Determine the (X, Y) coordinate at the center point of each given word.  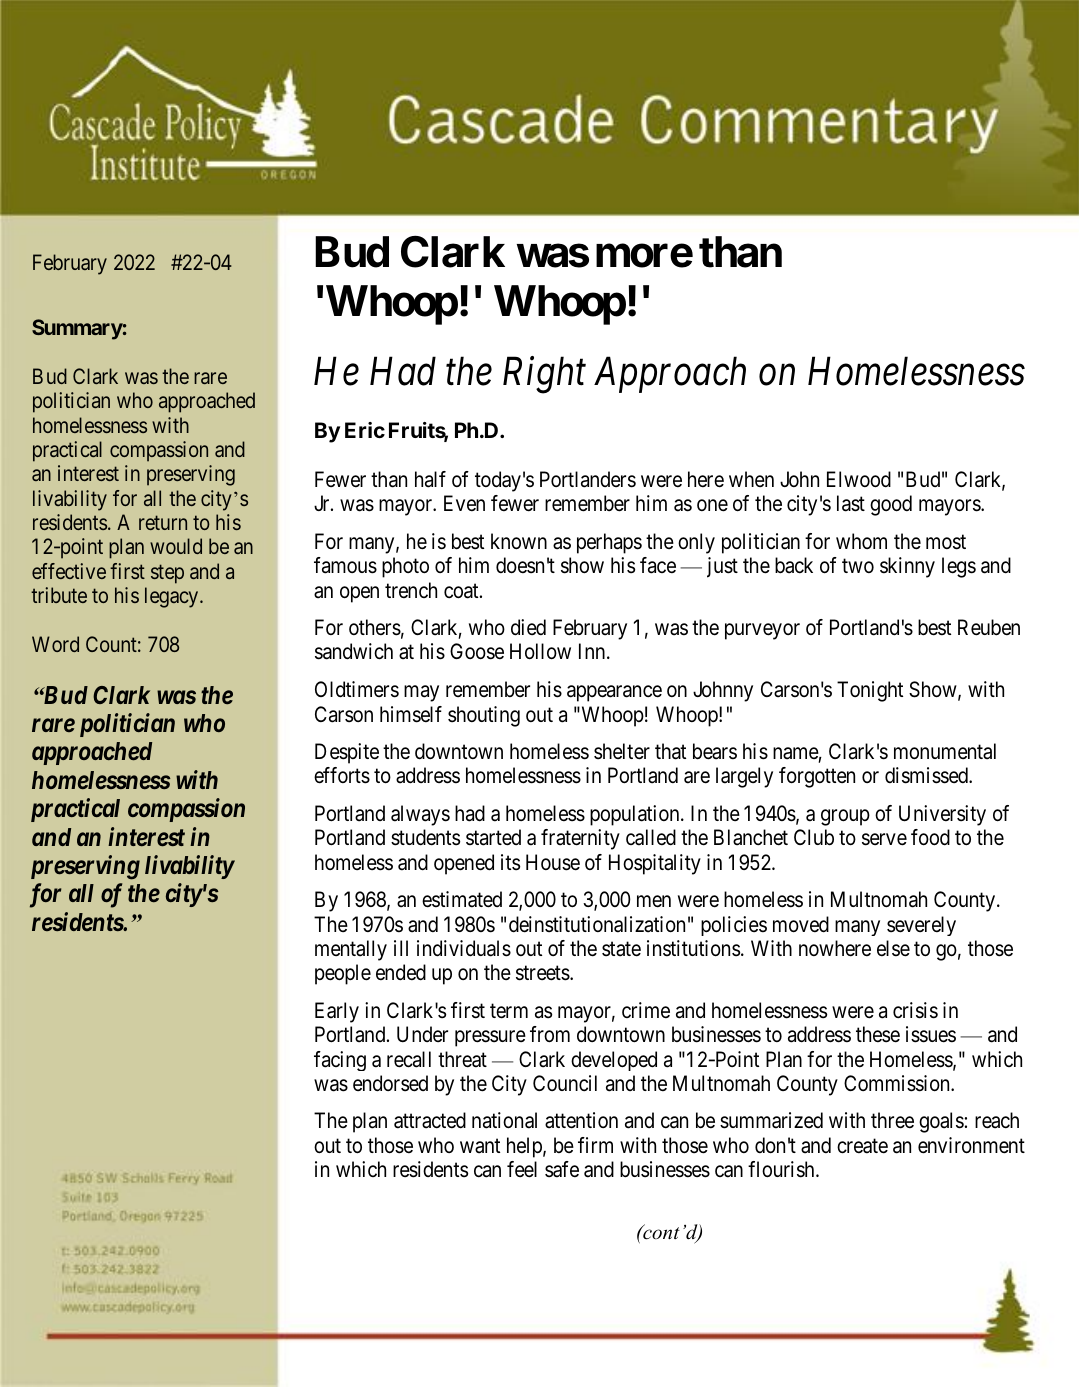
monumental (945, 751)
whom (861, 541)
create (862, 1146)
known (519, 541)
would (176, 546)
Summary (77, 329)
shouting (484, 716)
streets (543, 973)
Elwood (859, 479)
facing (340, 1061)
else (893, 948)
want (480, 1146)
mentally (351, 950)
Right (544, 375)
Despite (347, 753)
